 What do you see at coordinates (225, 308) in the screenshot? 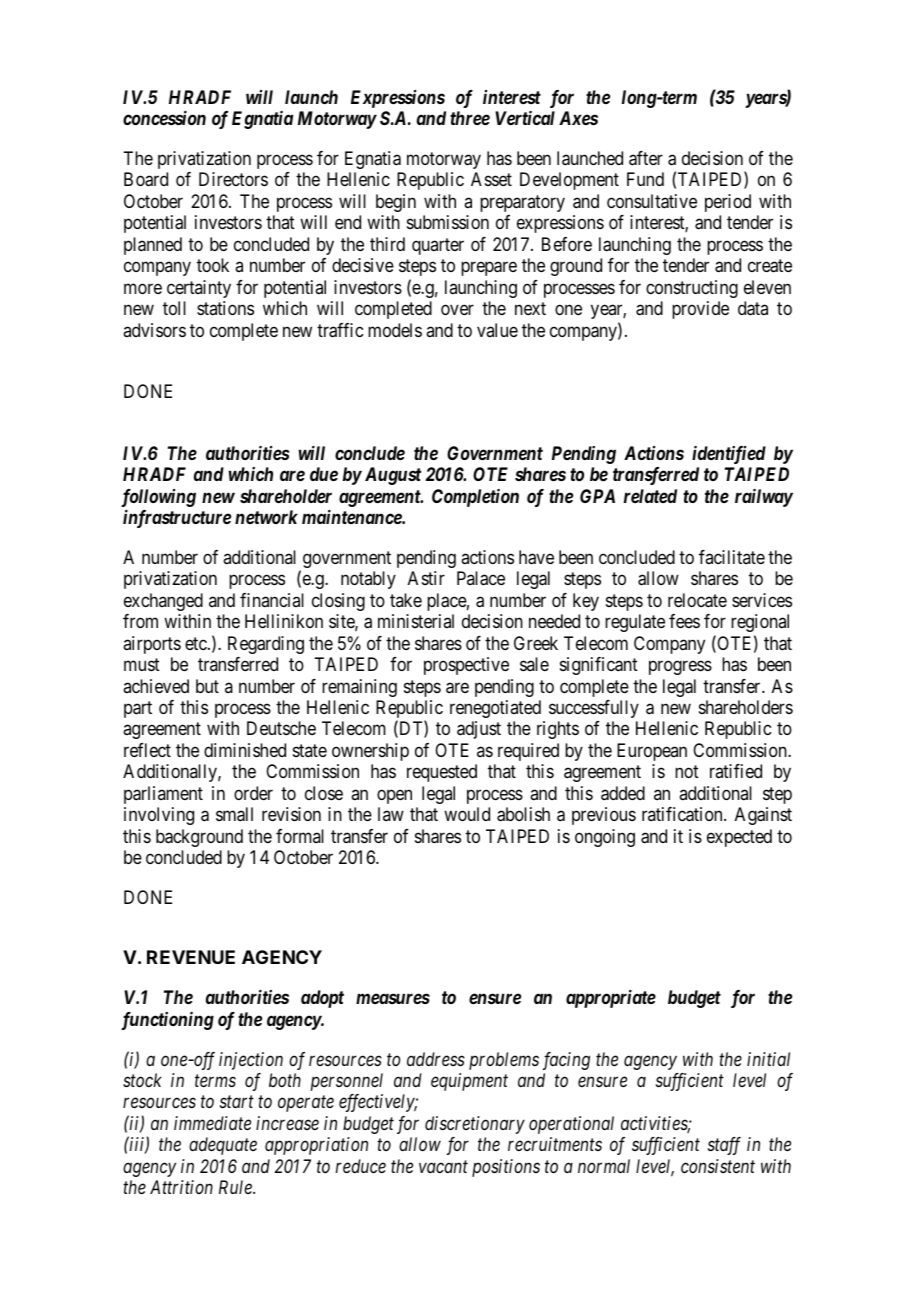
I see `stations` at bounding box center [225, 308].
